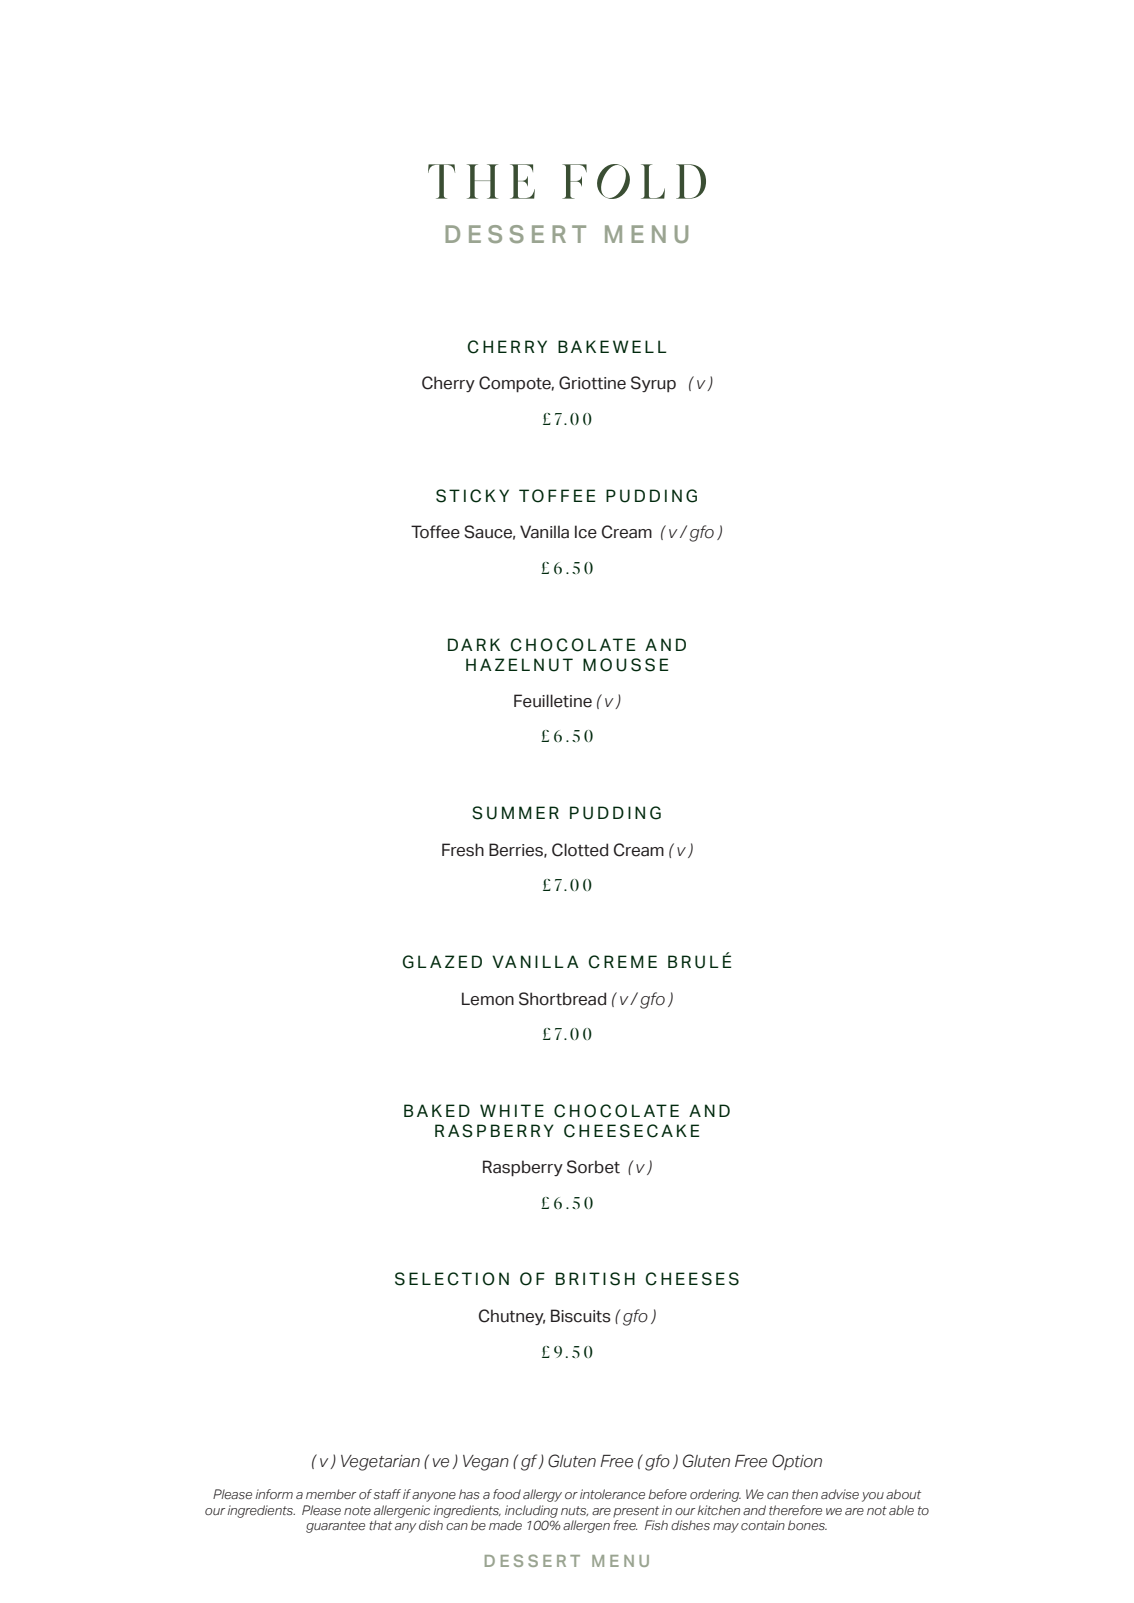  What do you see at coordinates (595, 1279) in the screenshot?
I see `BRITISH` at bounding box center [595, 1279].
